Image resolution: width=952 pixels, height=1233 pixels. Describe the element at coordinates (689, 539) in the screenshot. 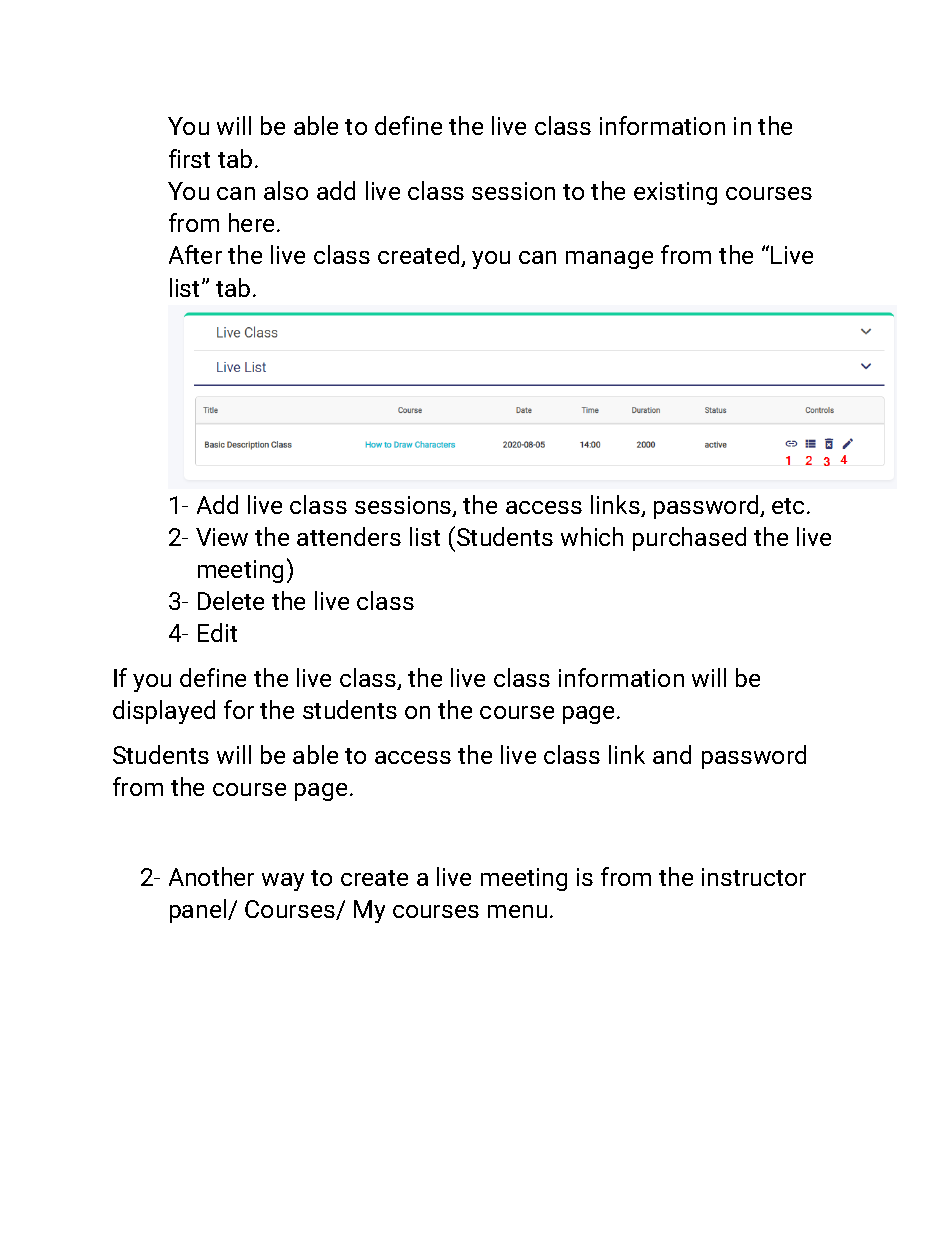

I see `purchased` at that location.
